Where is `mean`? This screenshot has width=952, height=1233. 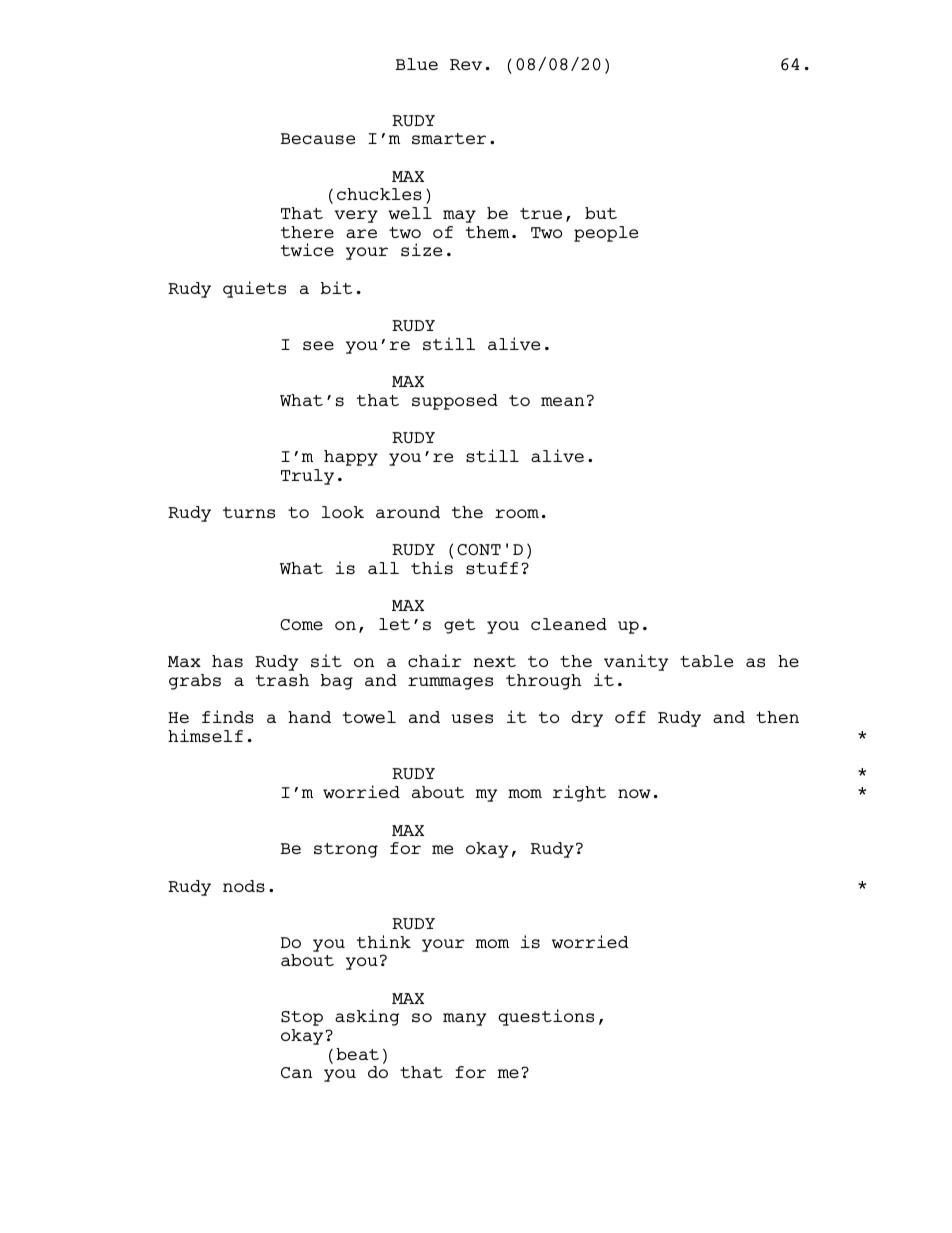 mean is located at coordinates (562, 401).
